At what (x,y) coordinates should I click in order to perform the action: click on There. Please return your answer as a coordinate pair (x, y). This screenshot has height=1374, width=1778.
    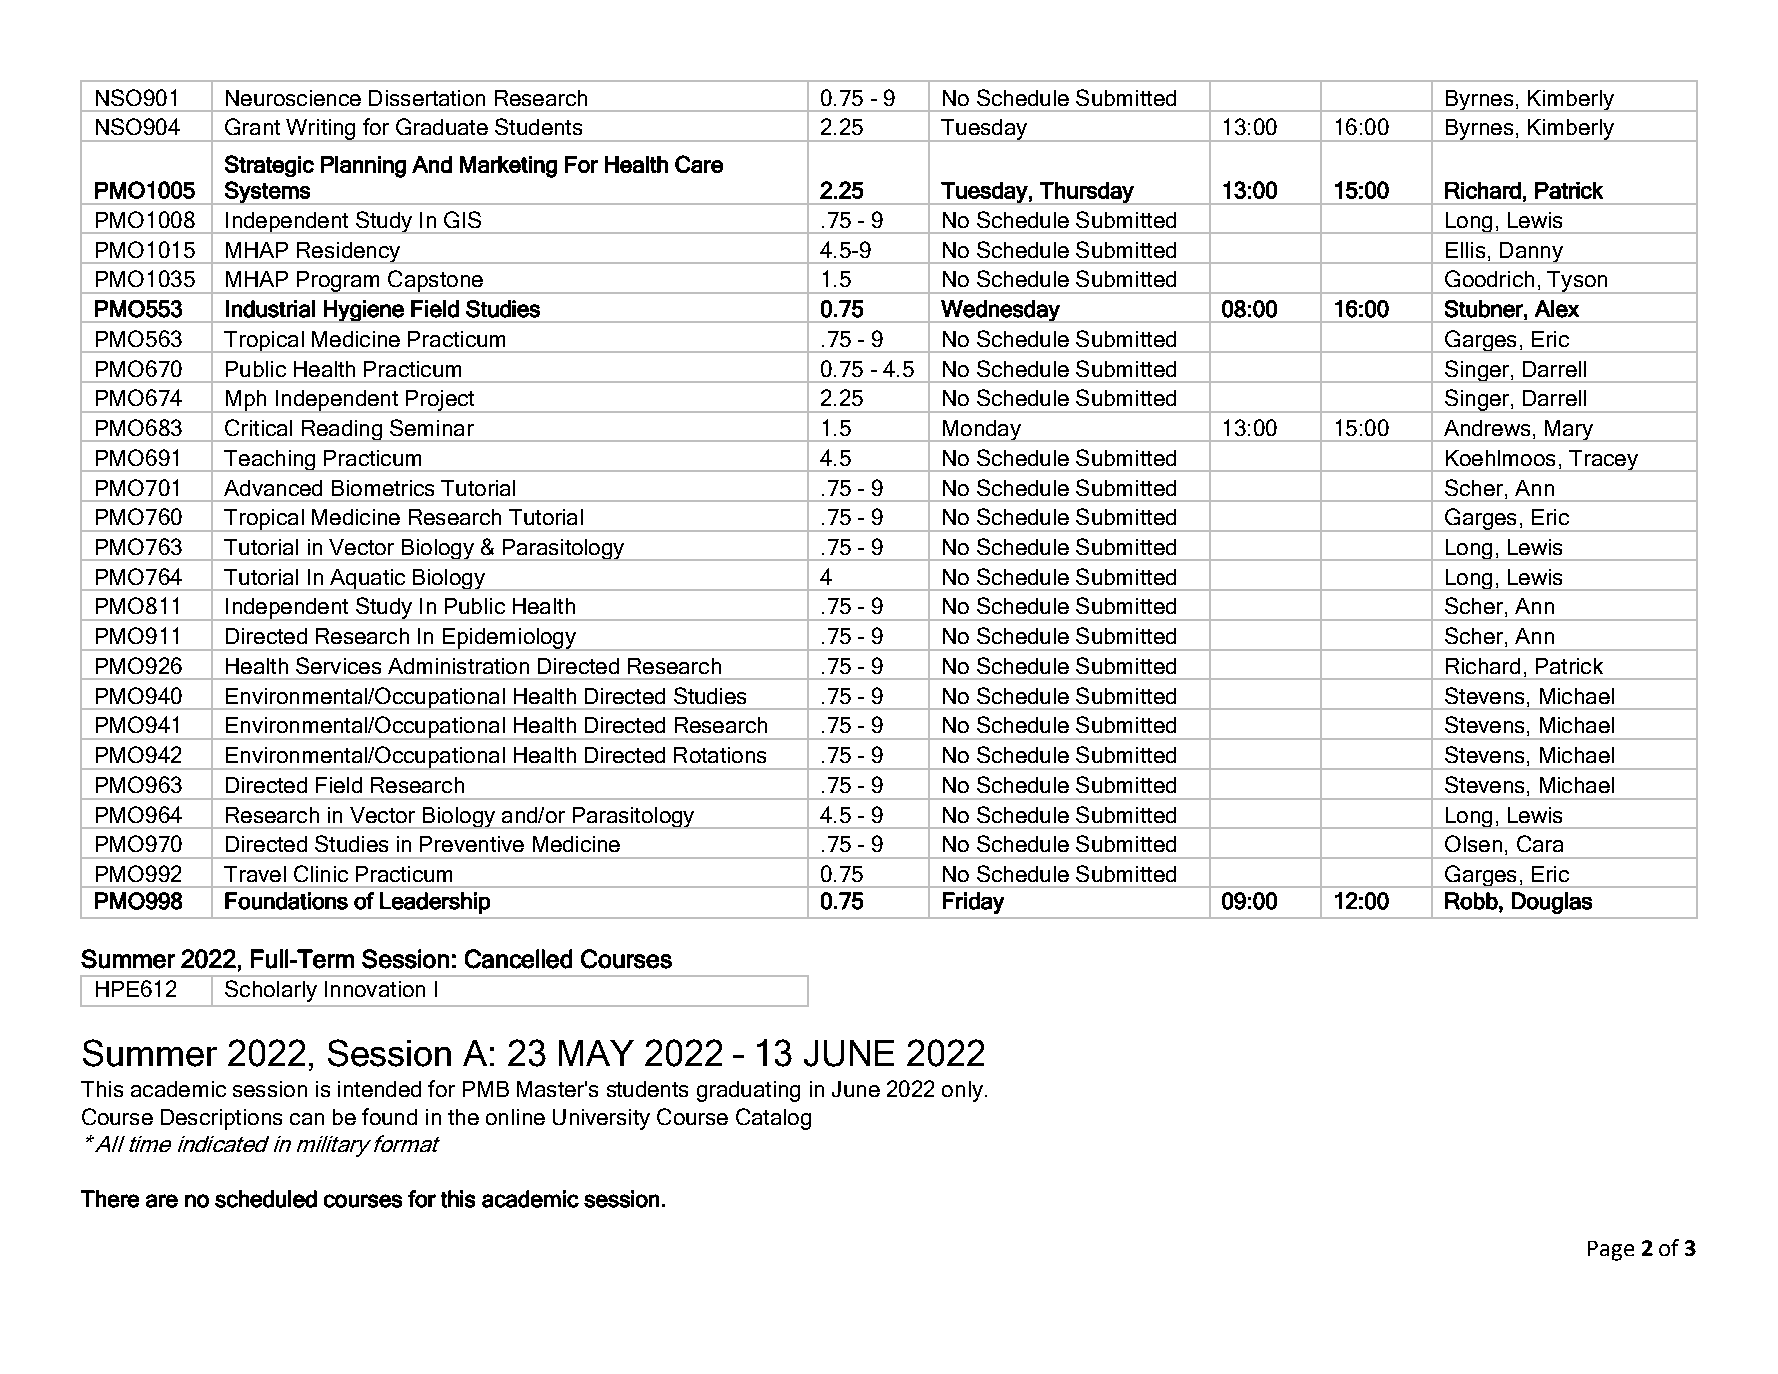
    Looking at the image, I should click on (110, 1199).
